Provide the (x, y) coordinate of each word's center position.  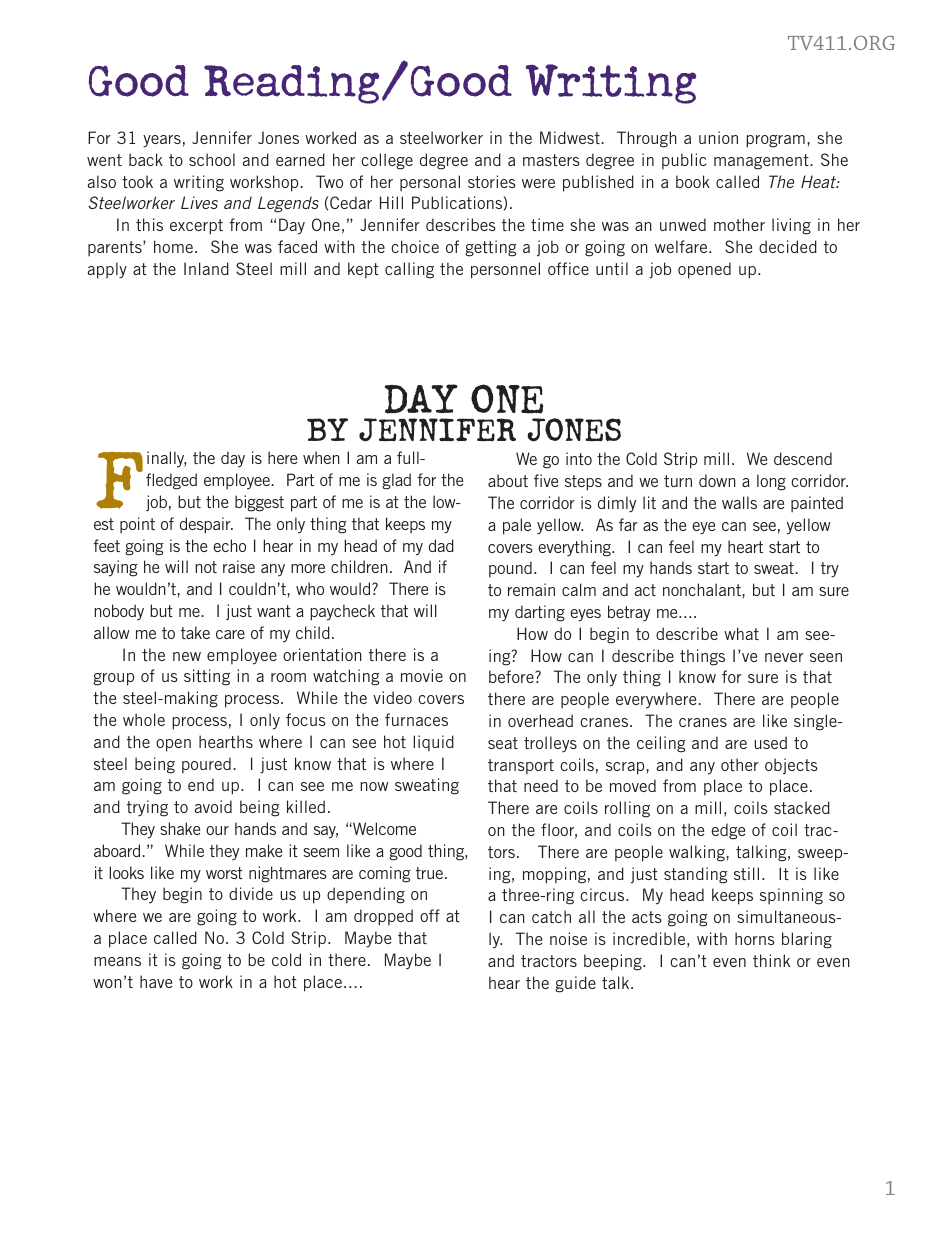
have (156, 981)
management (762, 162)
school (212, 159)
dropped (383, 917)
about (508, 480)
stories (492, 181)
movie (422, 675)
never (784, 657)
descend (803, 458)
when (321, 457)
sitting (207, 677)
